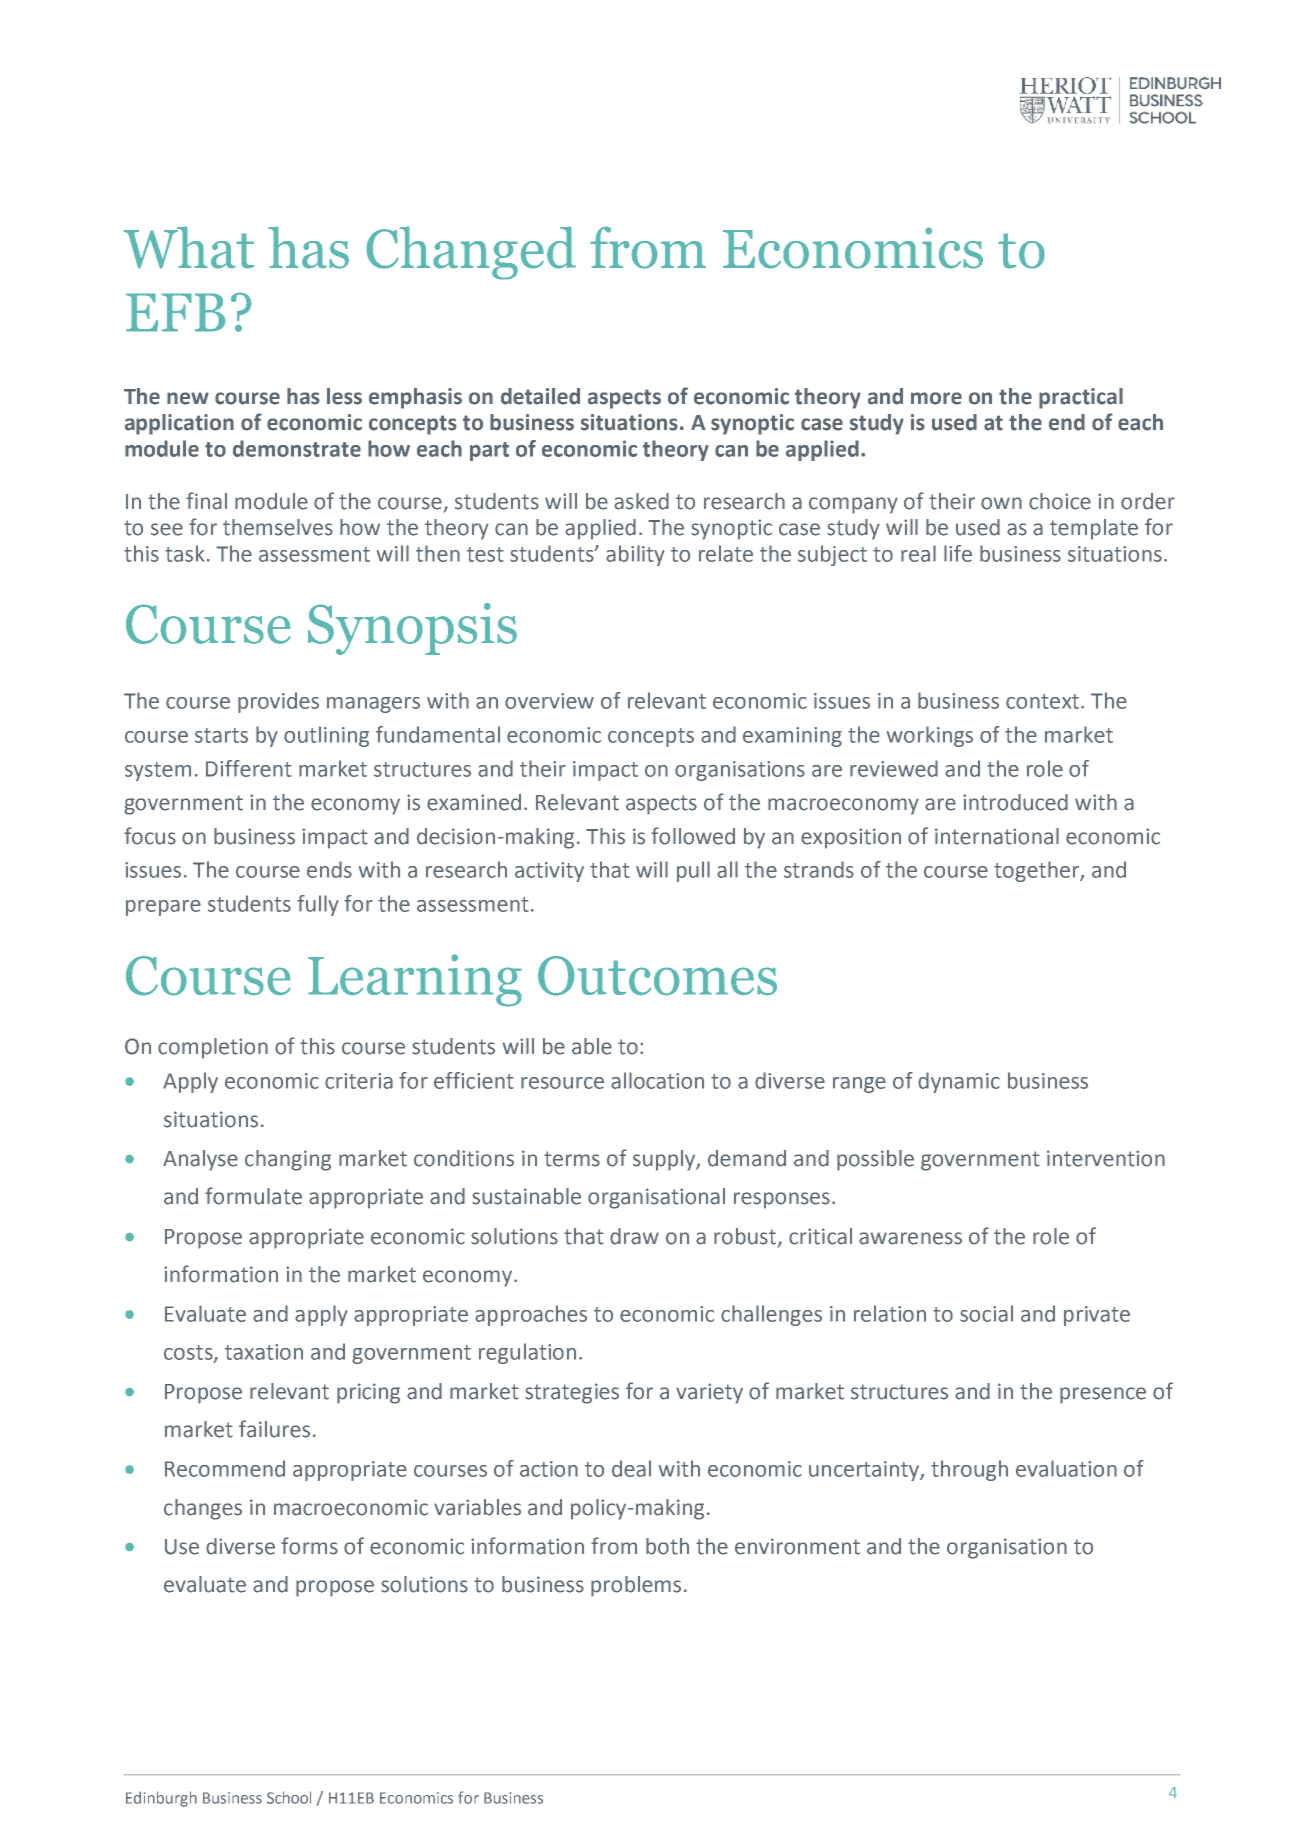  Describe the element at coordinates (1042, 701) in the screenshot. I see `context` at that location.
